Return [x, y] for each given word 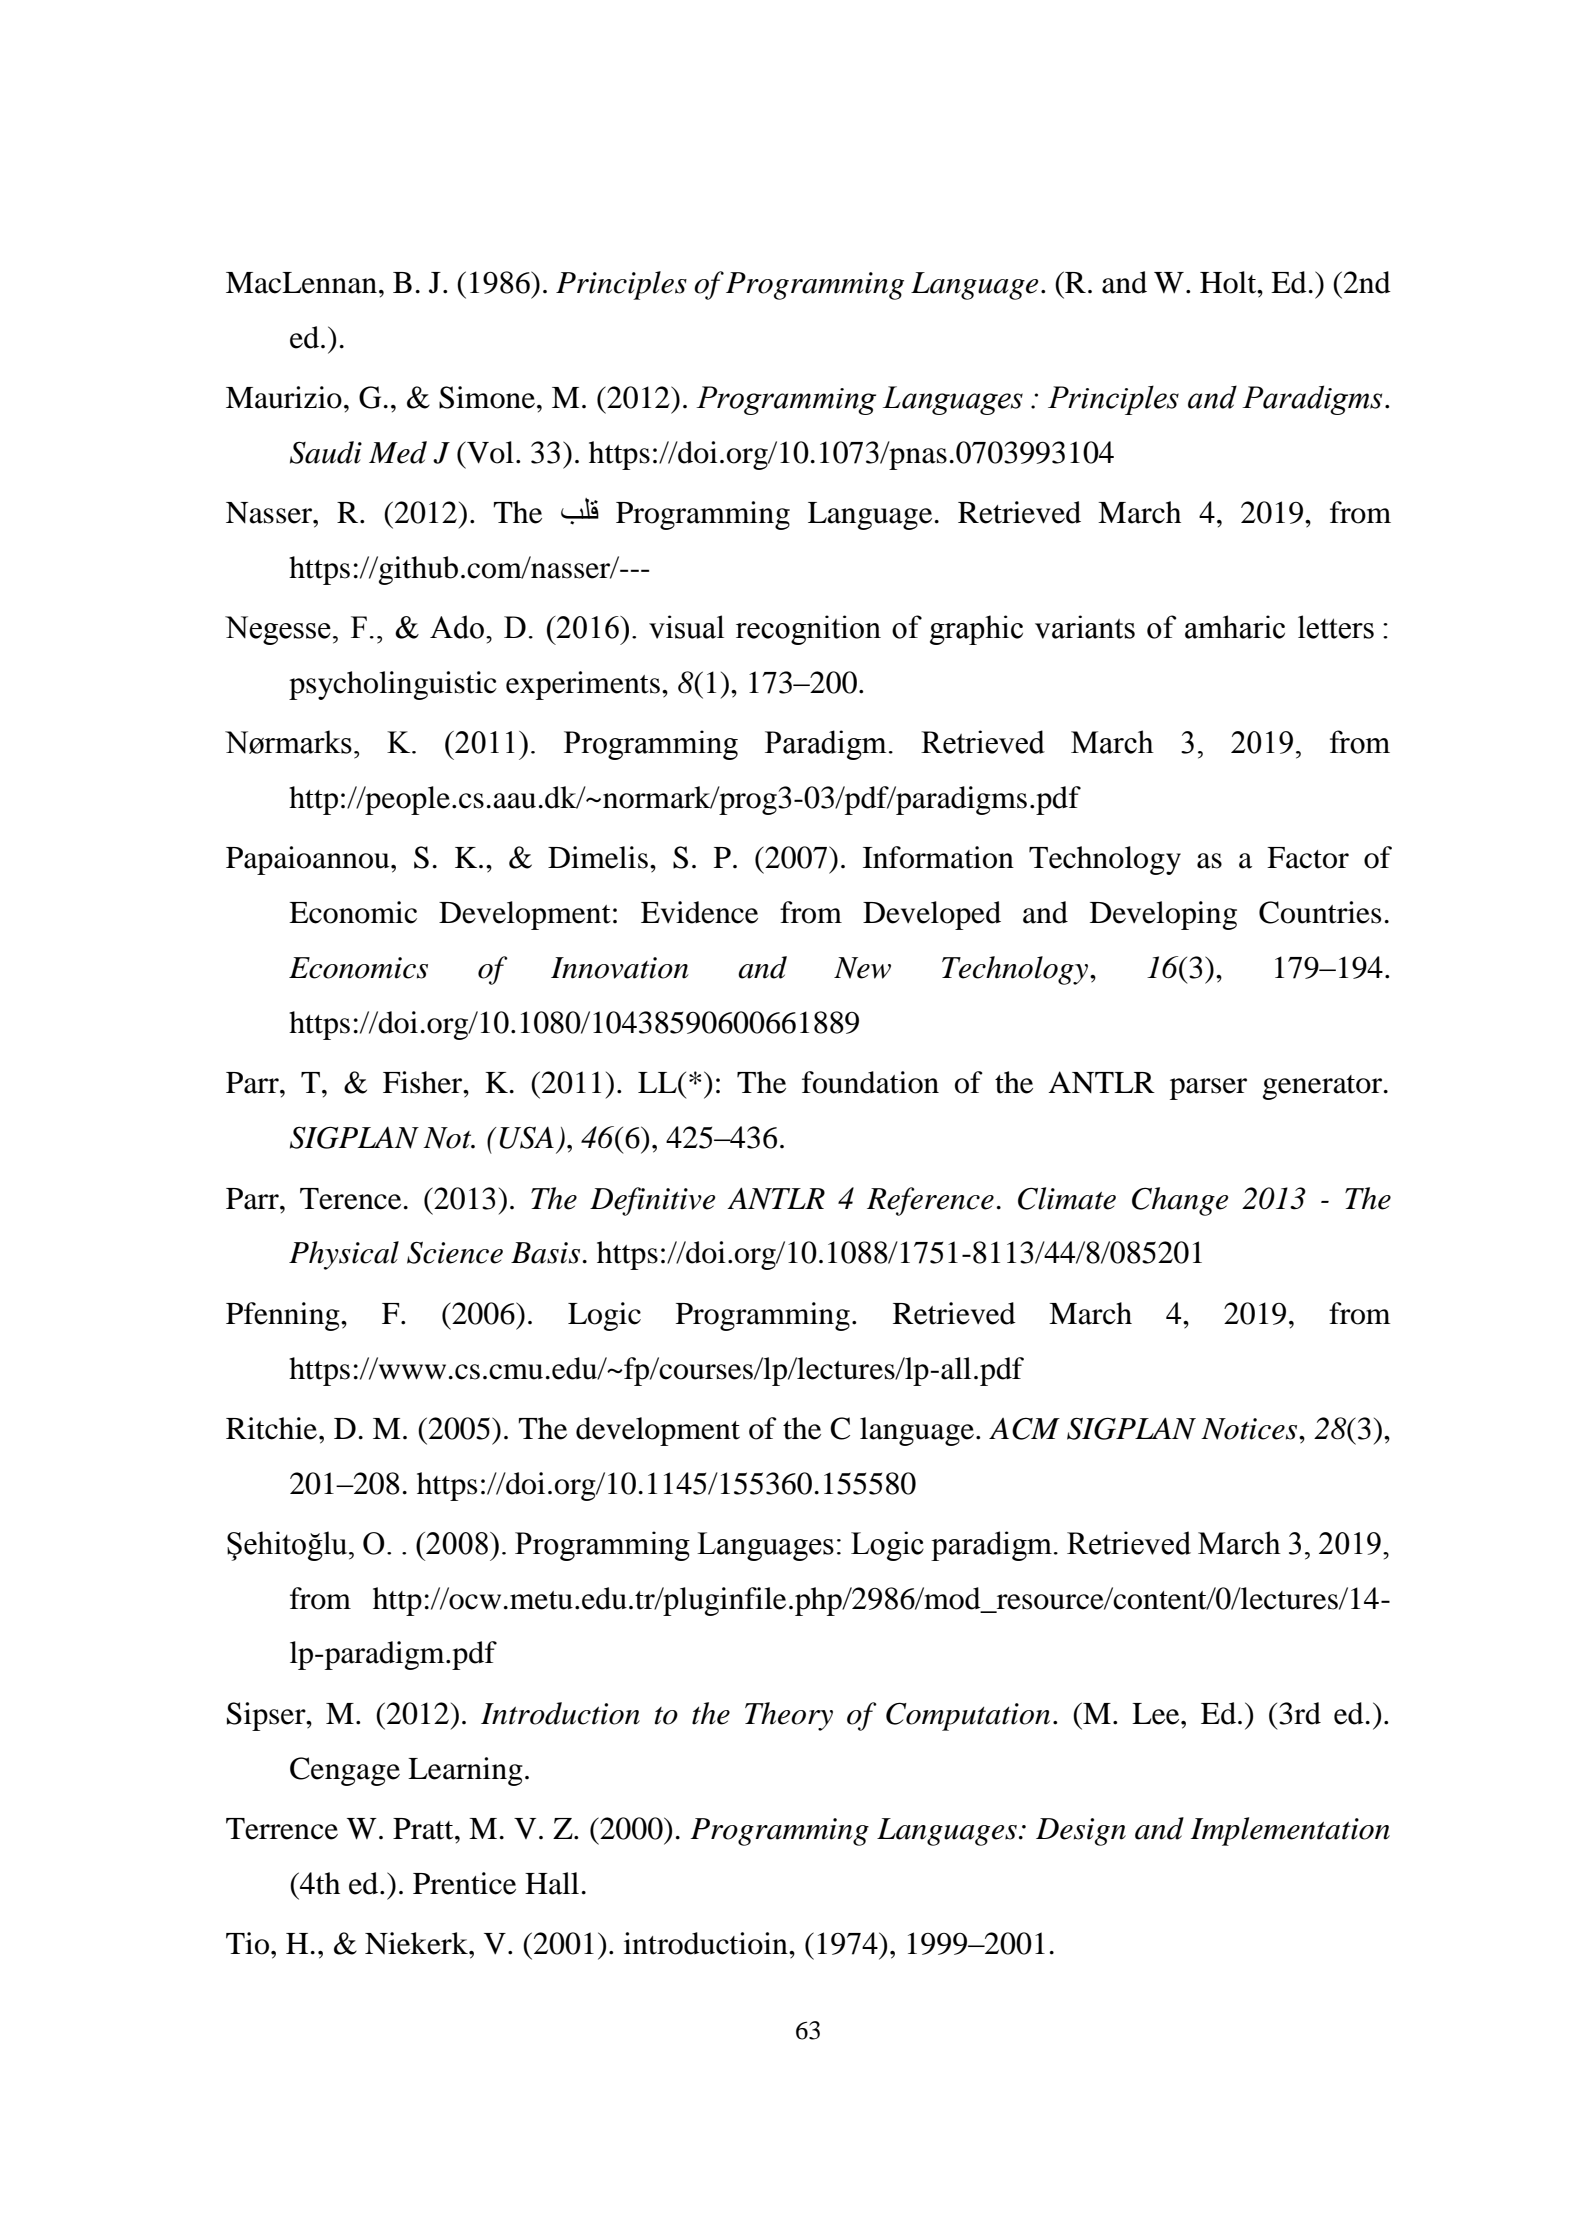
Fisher [424, 1082]
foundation [870, 1082]
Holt [1229, 282]
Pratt [424, 1829]
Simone [487, 397]
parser [1208, 1089]
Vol [489, 452]
